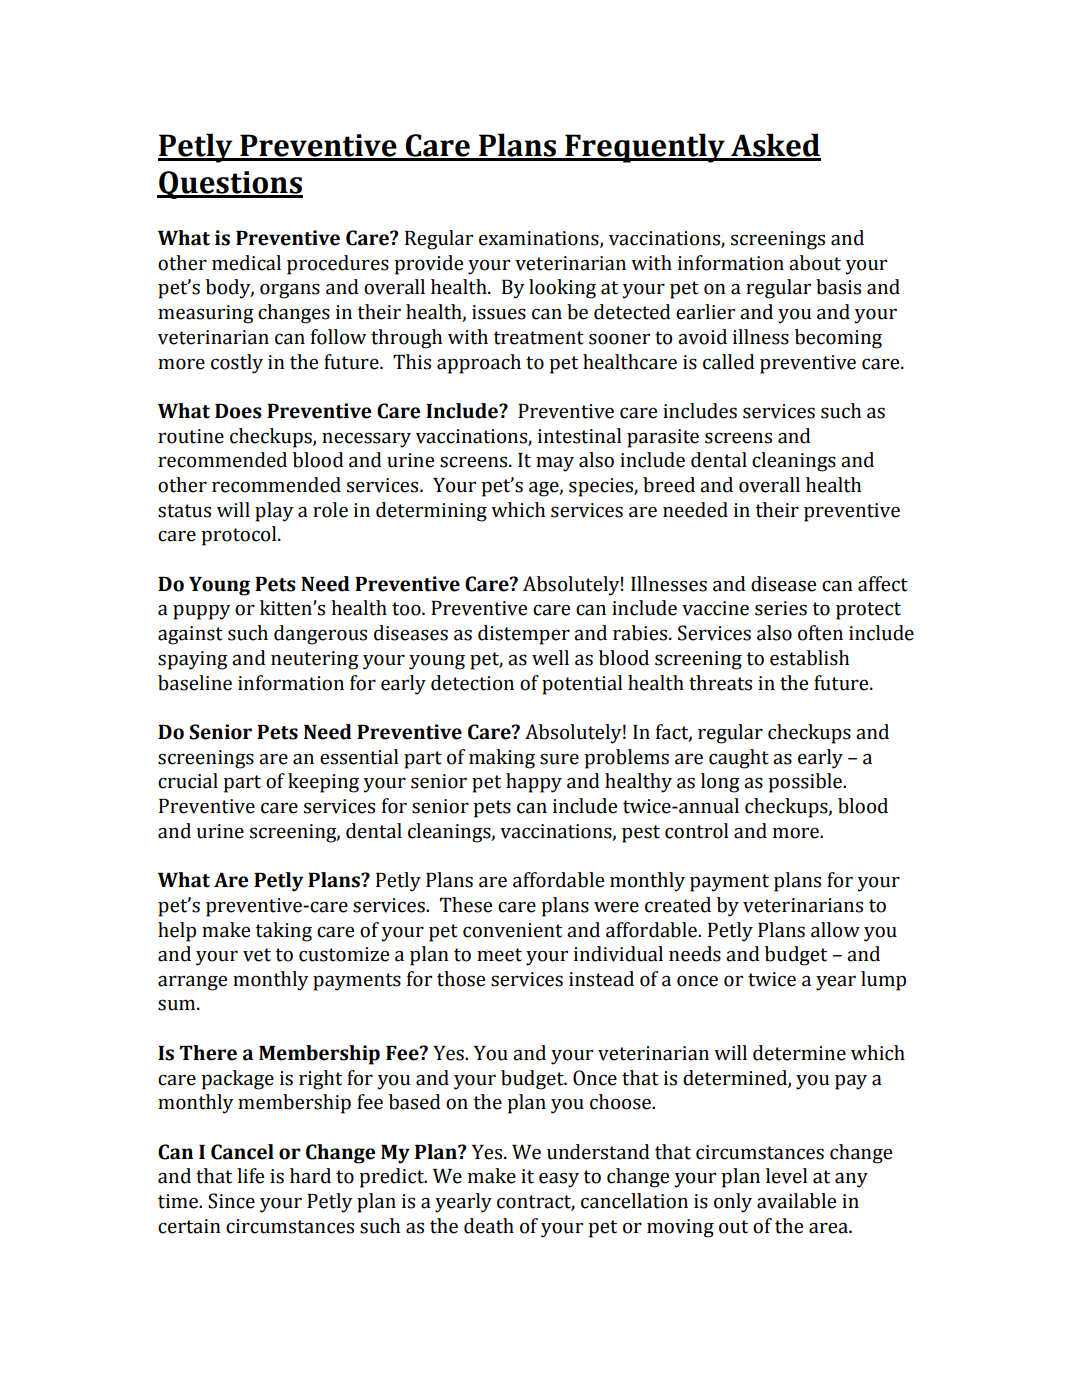 The image size is (1074, 1390). What do you see at coordinates (809, 658) in the screenshot?
I see `establish` at bounding box center [809, 658].
